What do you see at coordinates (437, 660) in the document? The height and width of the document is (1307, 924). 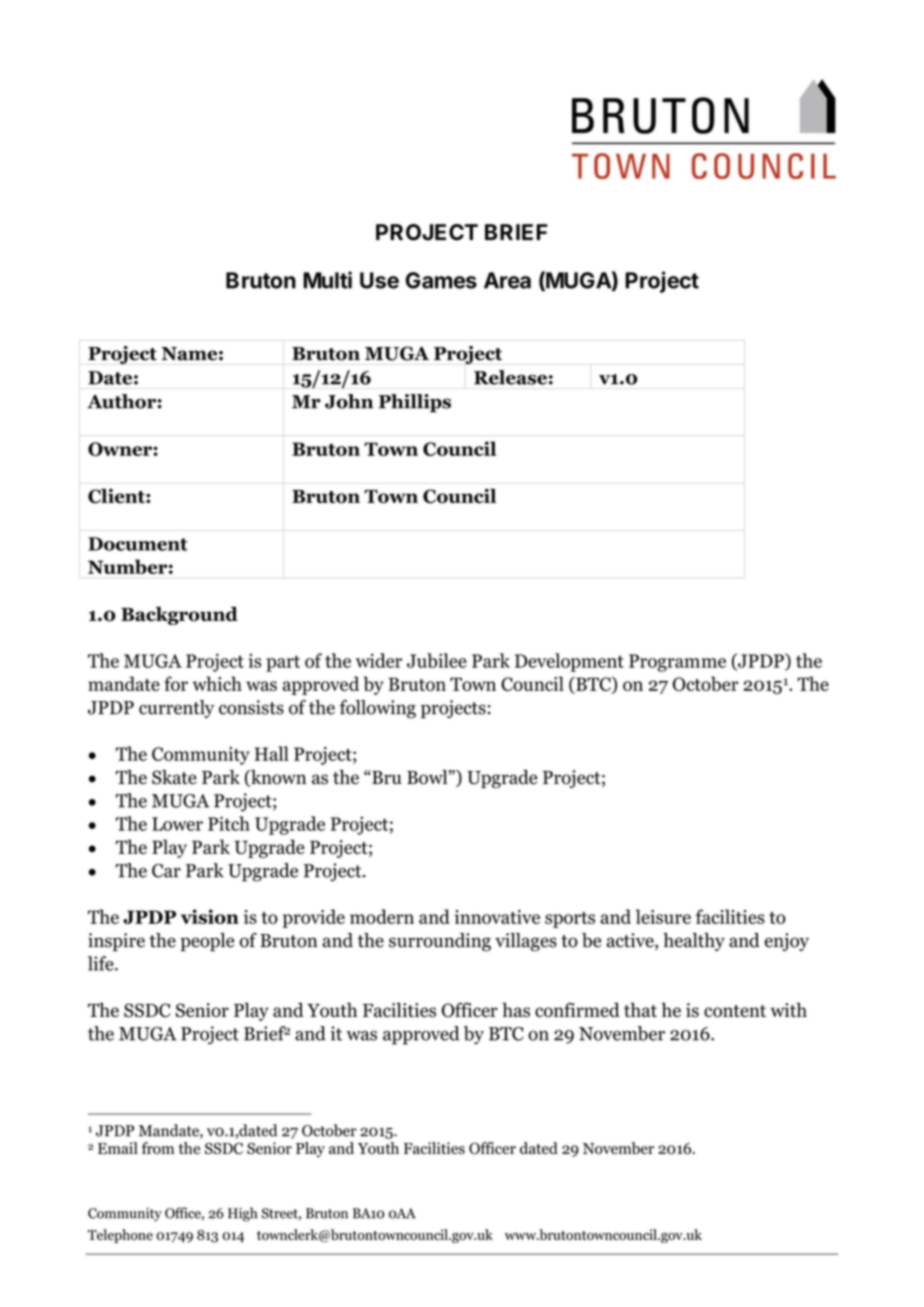 I see `Jubilee` at bounding box center [437, 660].
